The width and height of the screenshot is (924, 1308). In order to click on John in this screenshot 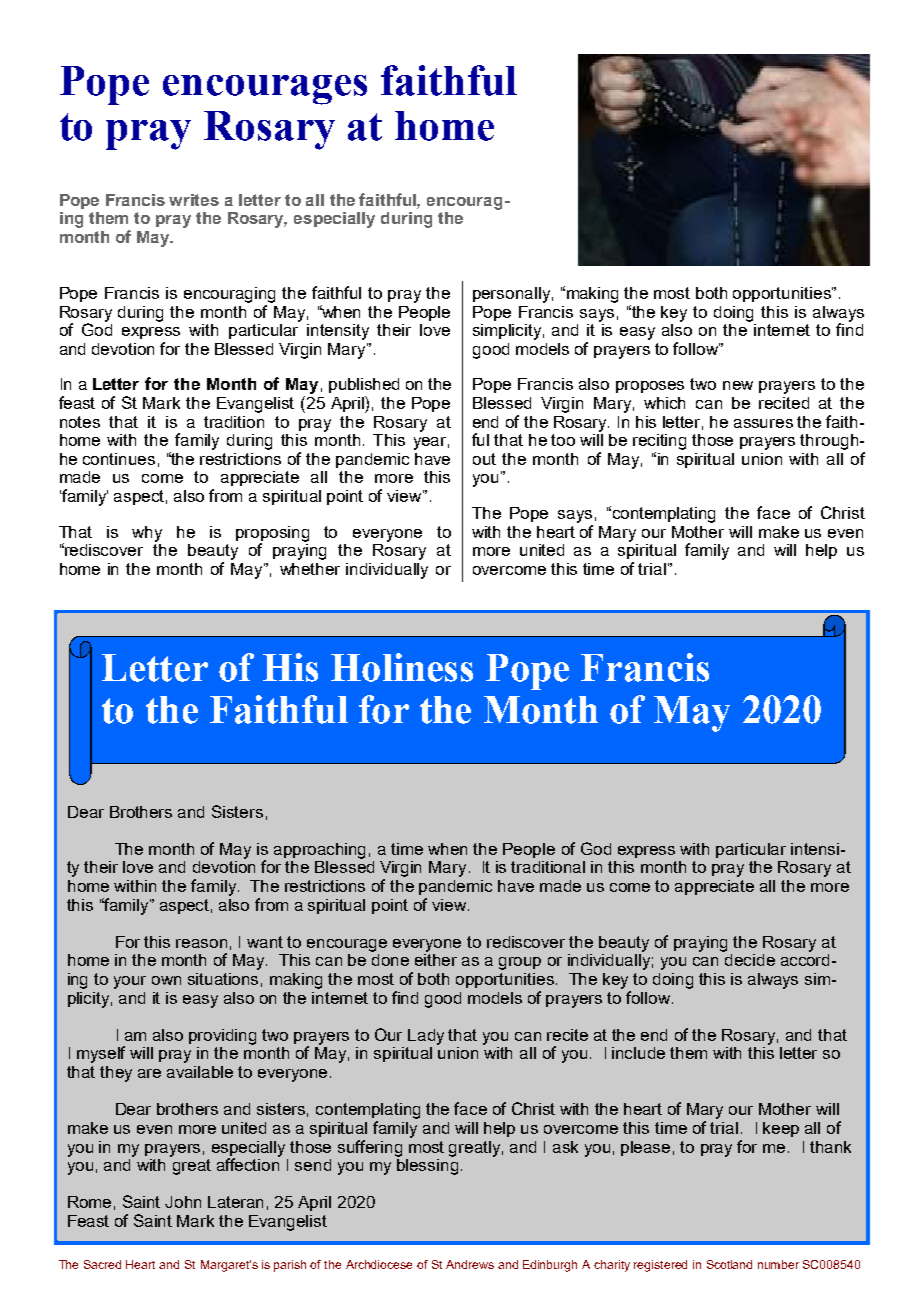, I will do `click(183, 1202)`.
